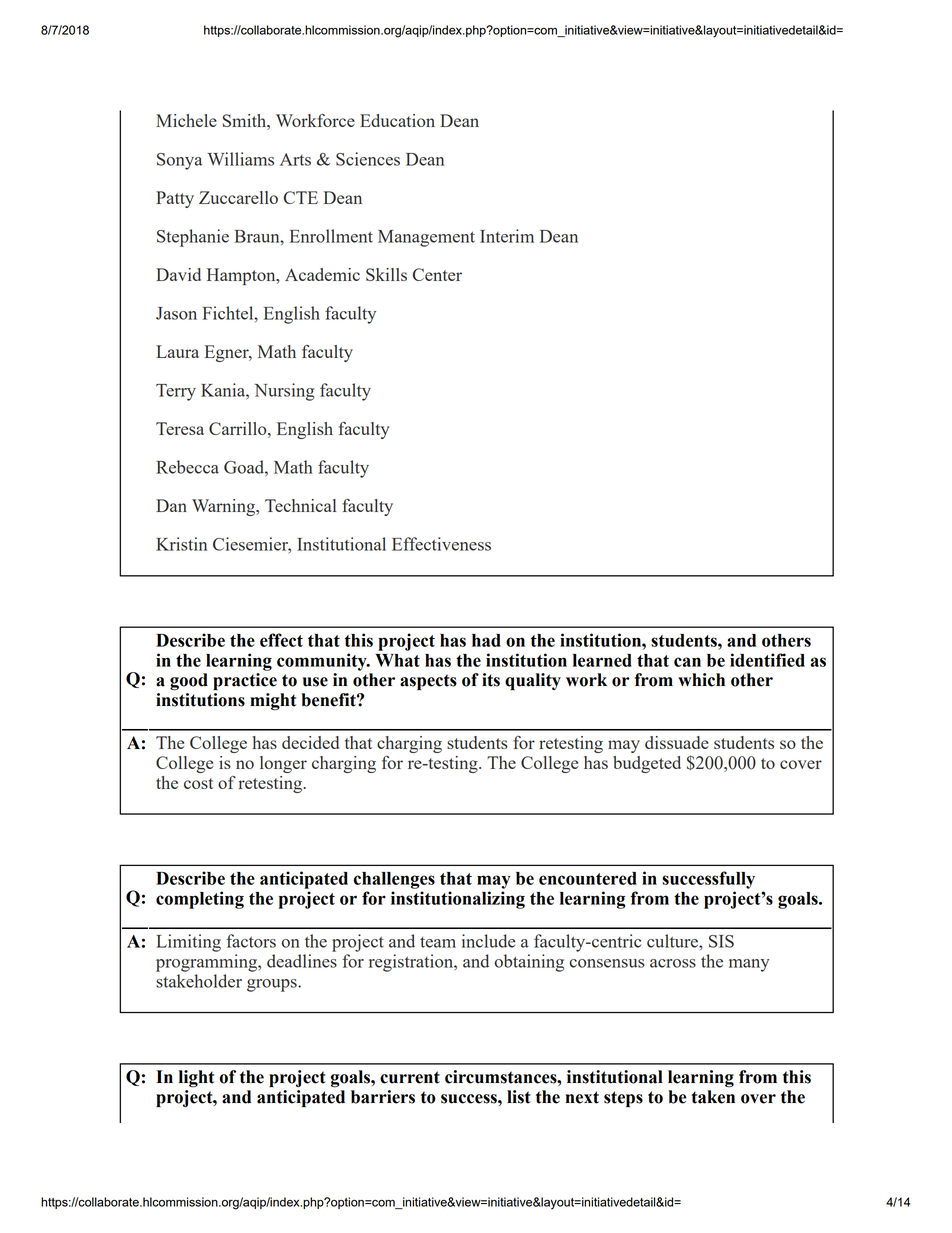 The height and width of the document is (1233, 952). What do you see at coordinates (426, 238) in the document?
I see `Management` at bounding box center [426, 238].
